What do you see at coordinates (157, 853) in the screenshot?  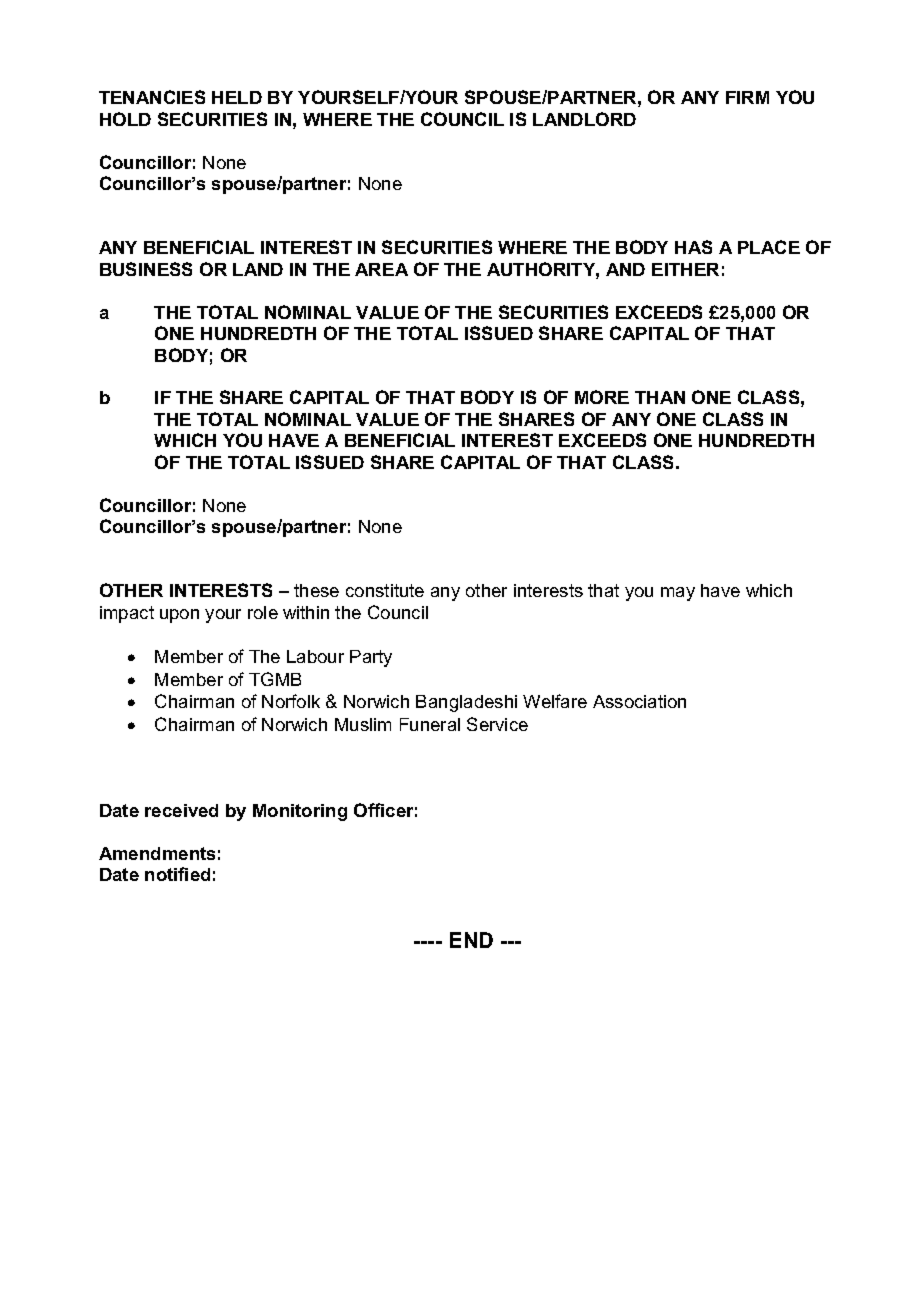 I see `Amendments` at bounding box center [157, 853].
